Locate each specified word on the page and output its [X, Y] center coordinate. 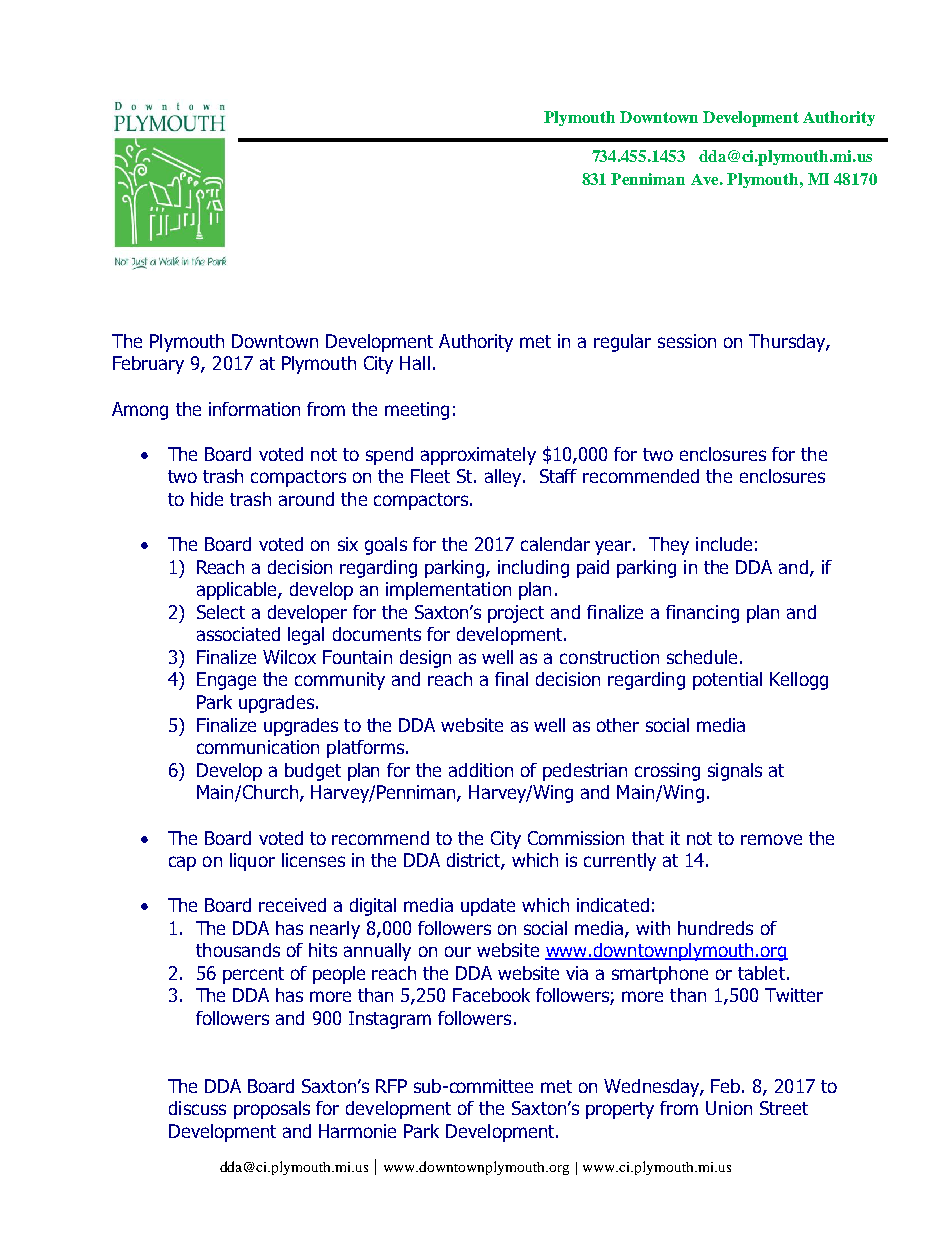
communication [258, 747]
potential [727, 681]
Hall [415, 363]
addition [481, 770]
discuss [197, 1108]
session [687, 341]
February [148, 365]
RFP [391, 1086]
